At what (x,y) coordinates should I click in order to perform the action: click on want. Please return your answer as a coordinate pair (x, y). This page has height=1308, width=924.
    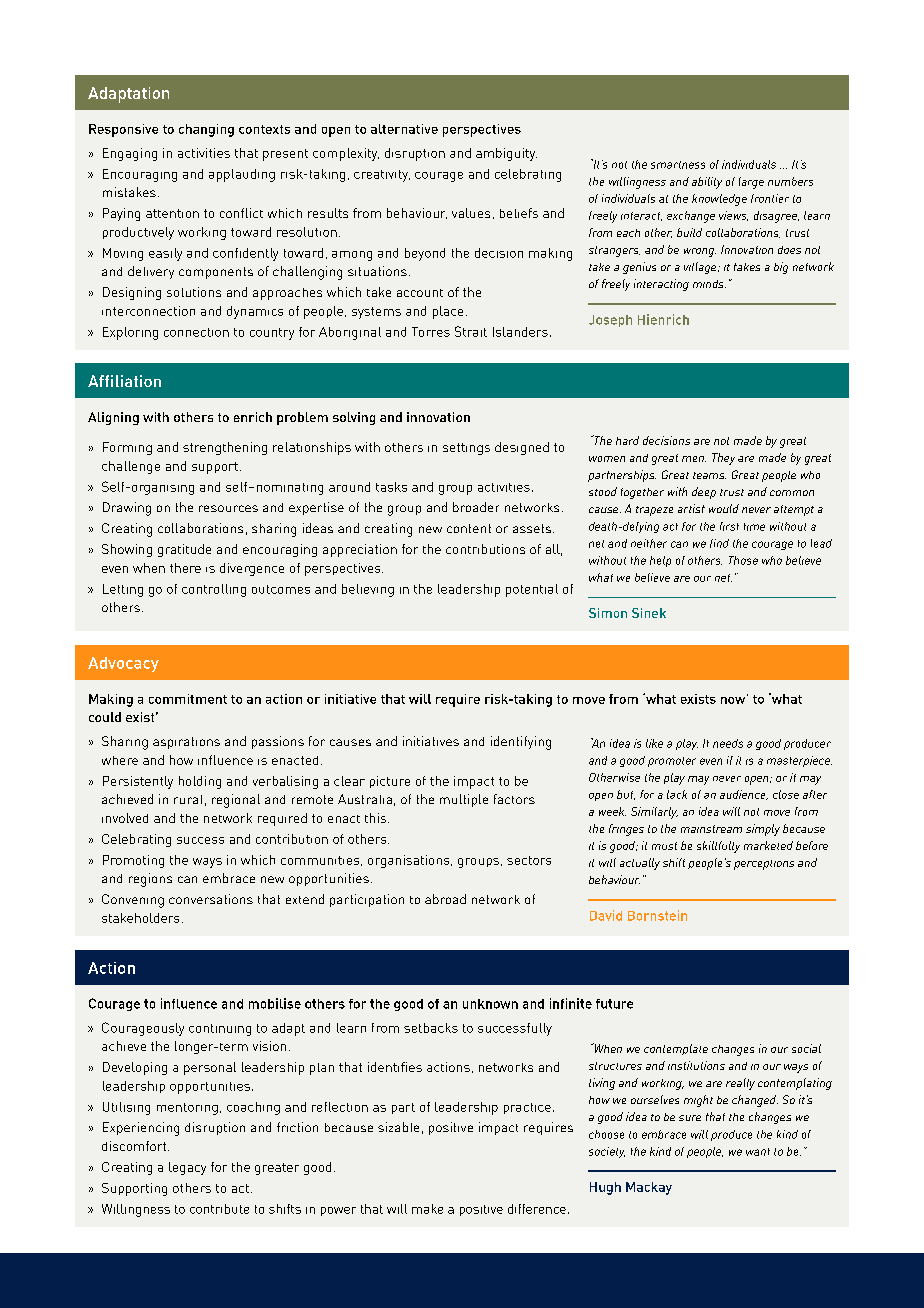
    Looking at the image, I should click on (758, 1152).
